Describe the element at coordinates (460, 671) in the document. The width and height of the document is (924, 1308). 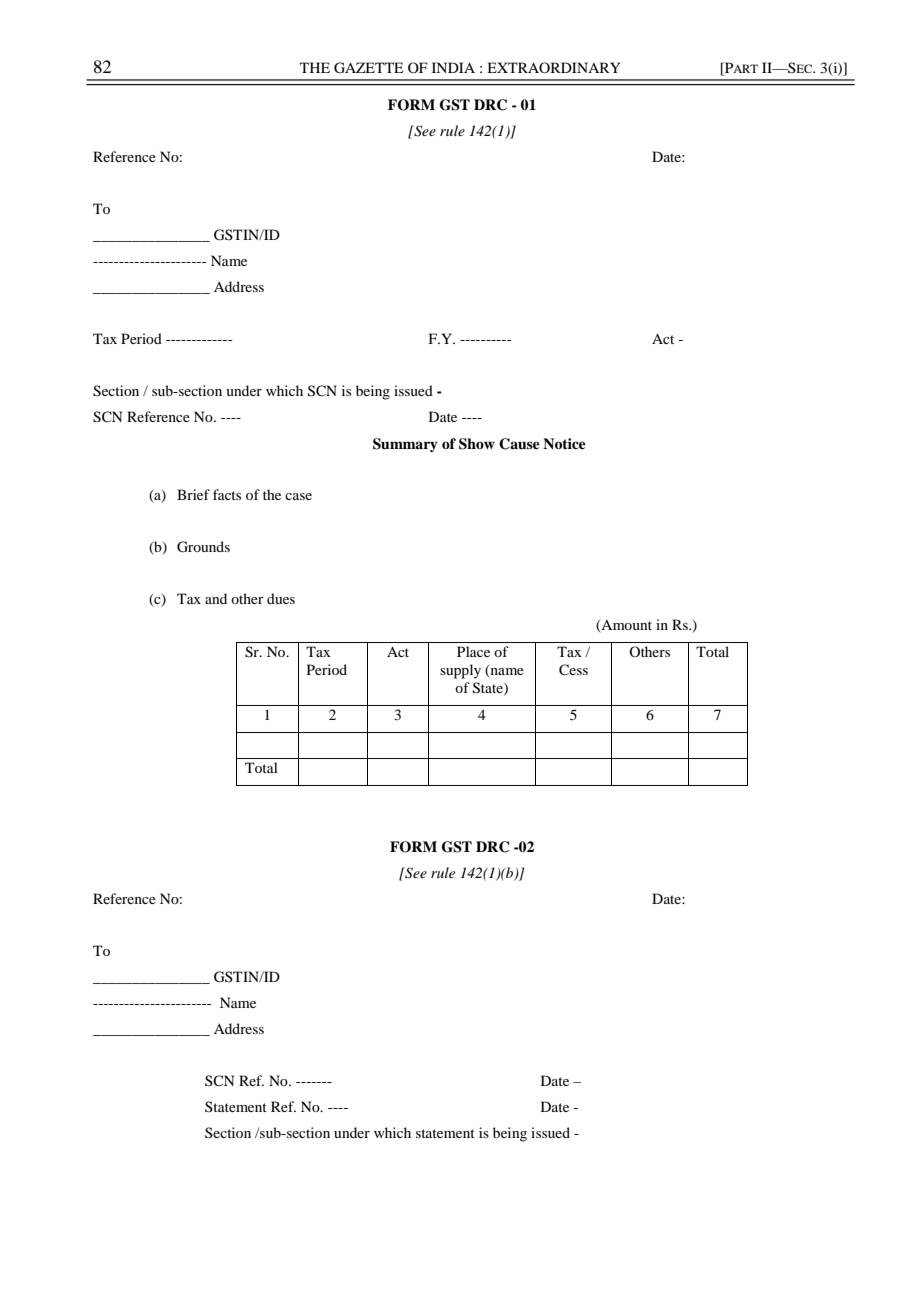
I see `supply` at that location.
